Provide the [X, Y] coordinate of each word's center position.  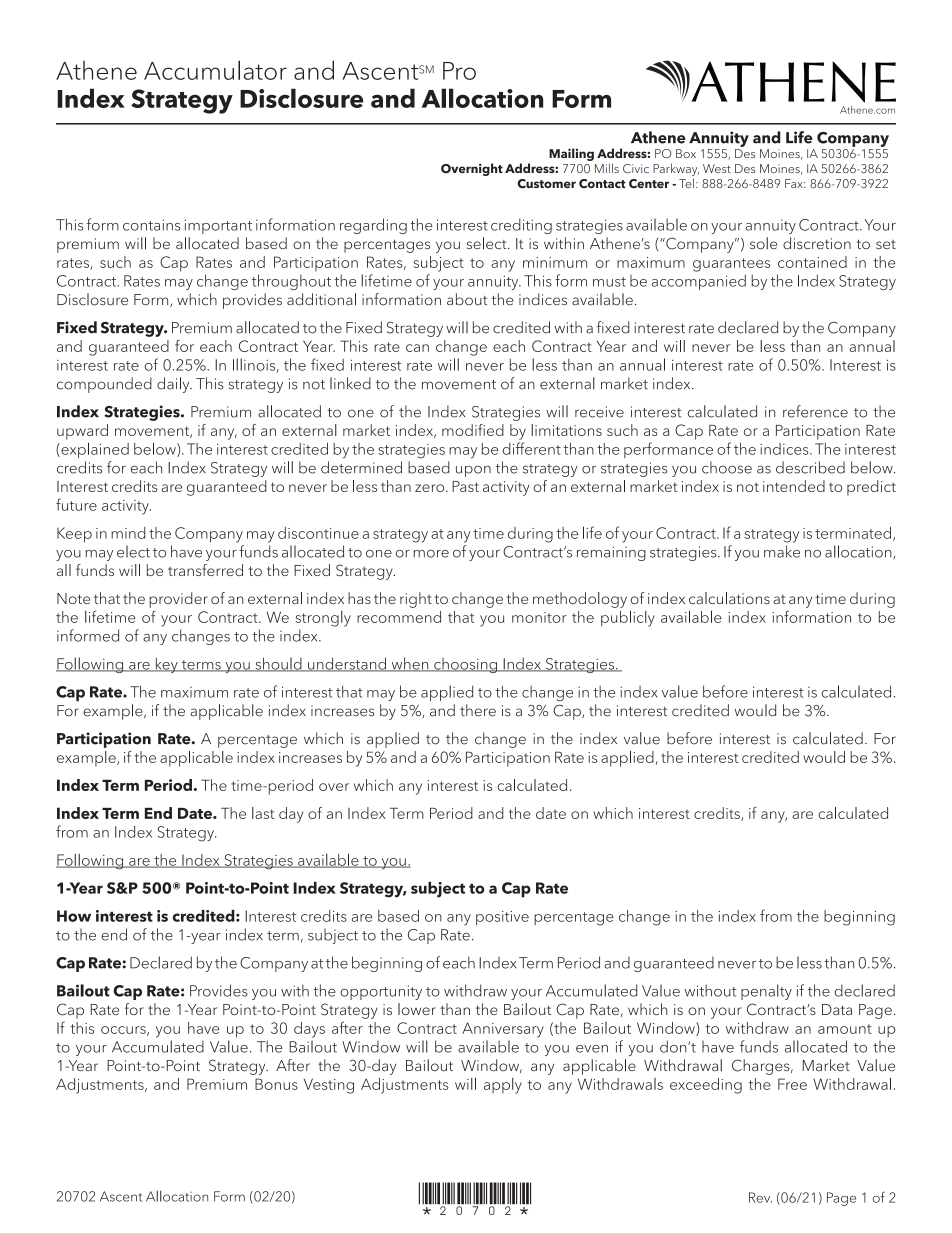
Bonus [276, 1084]
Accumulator [215, 70]
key [166, 665]
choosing [465, 665]
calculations [729, 598]
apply [503, 1086]
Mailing [571, 154]
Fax [795, 183]
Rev [760, 1197]
